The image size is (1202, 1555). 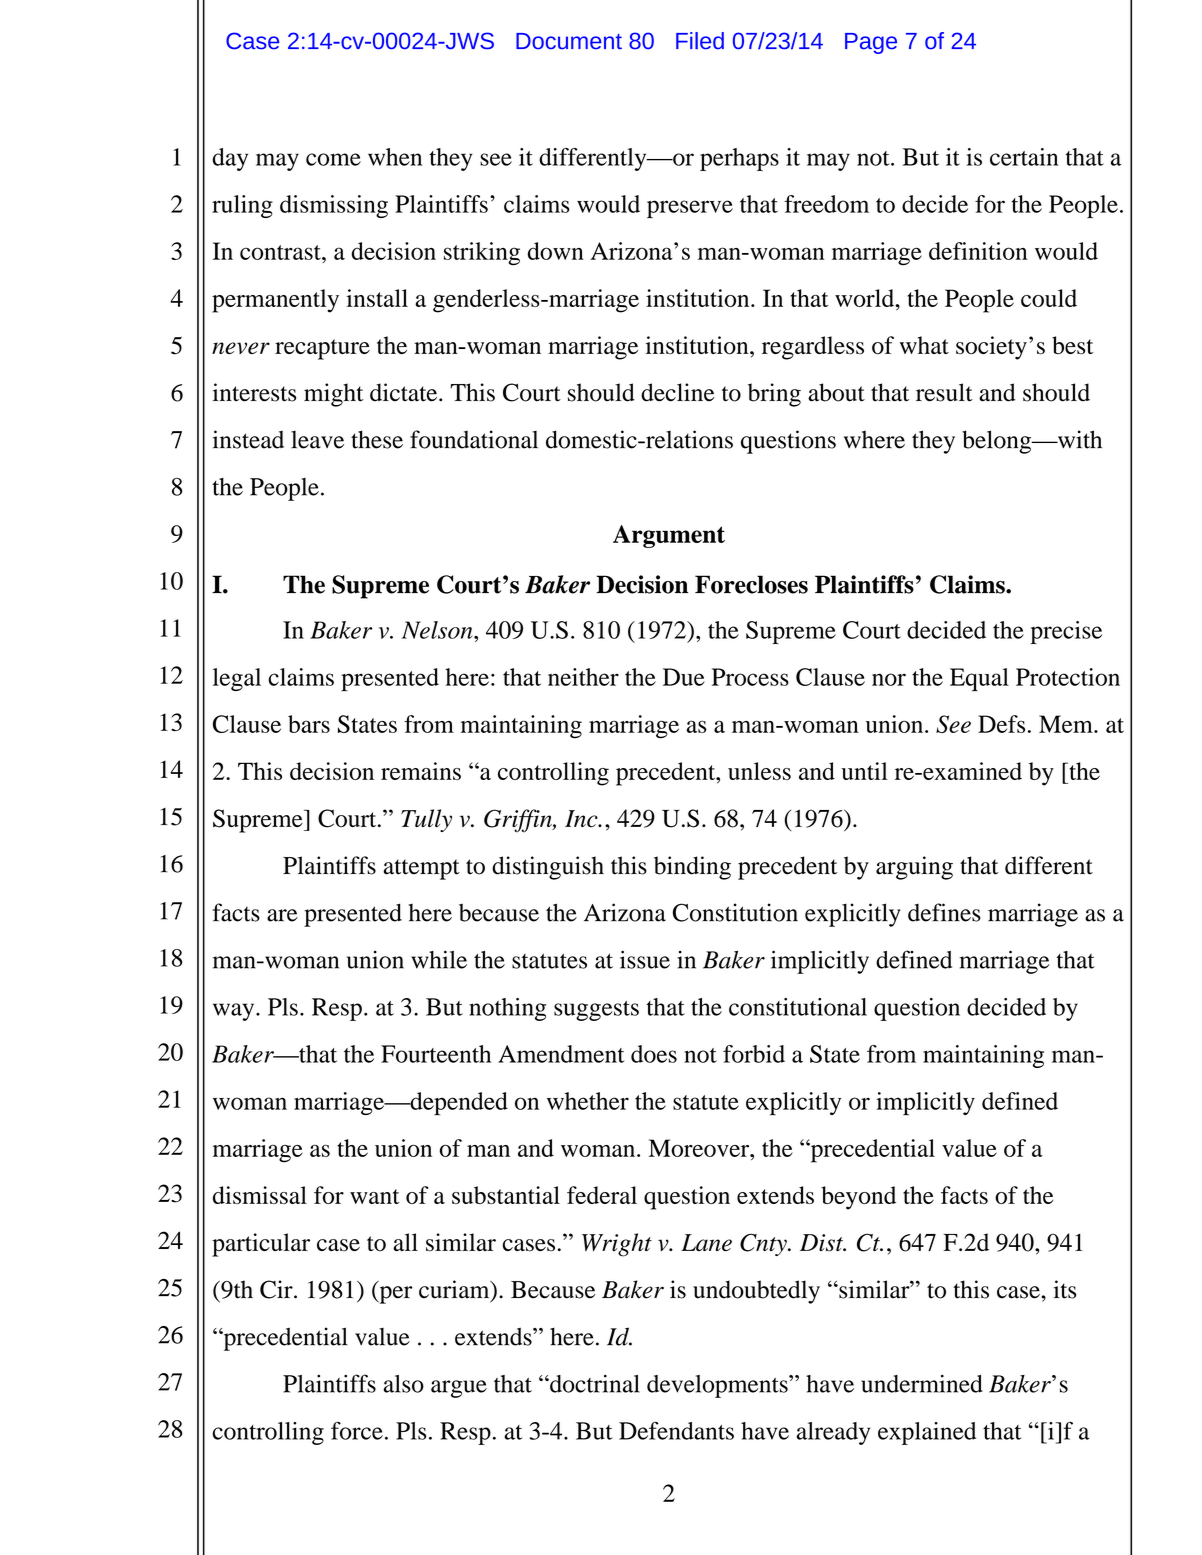 I want to click on does, so click(x=654, y=1054).
